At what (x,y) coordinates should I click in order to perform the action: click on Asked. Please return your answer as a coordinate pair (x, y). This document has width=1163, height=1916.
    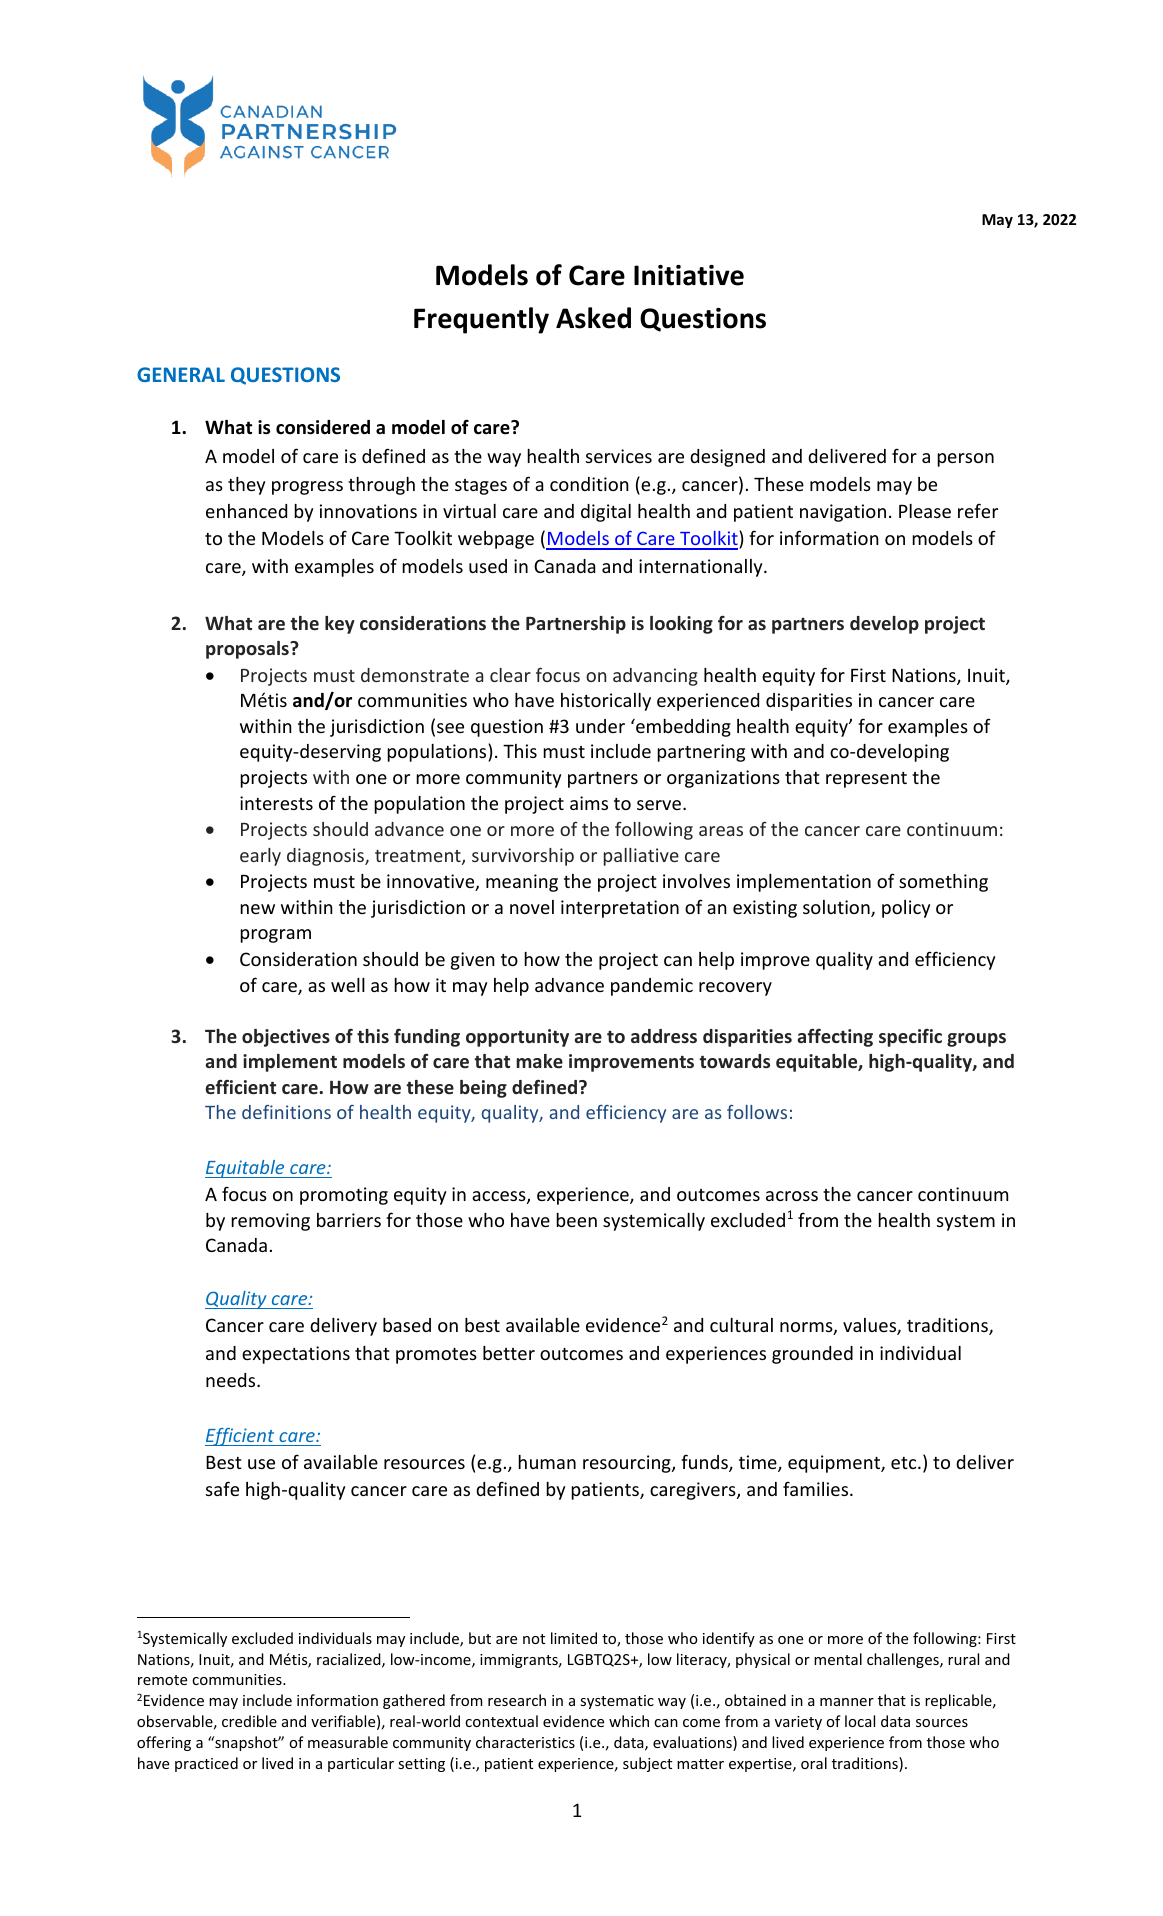
    Looking at the image, I should click on (593, 318).
